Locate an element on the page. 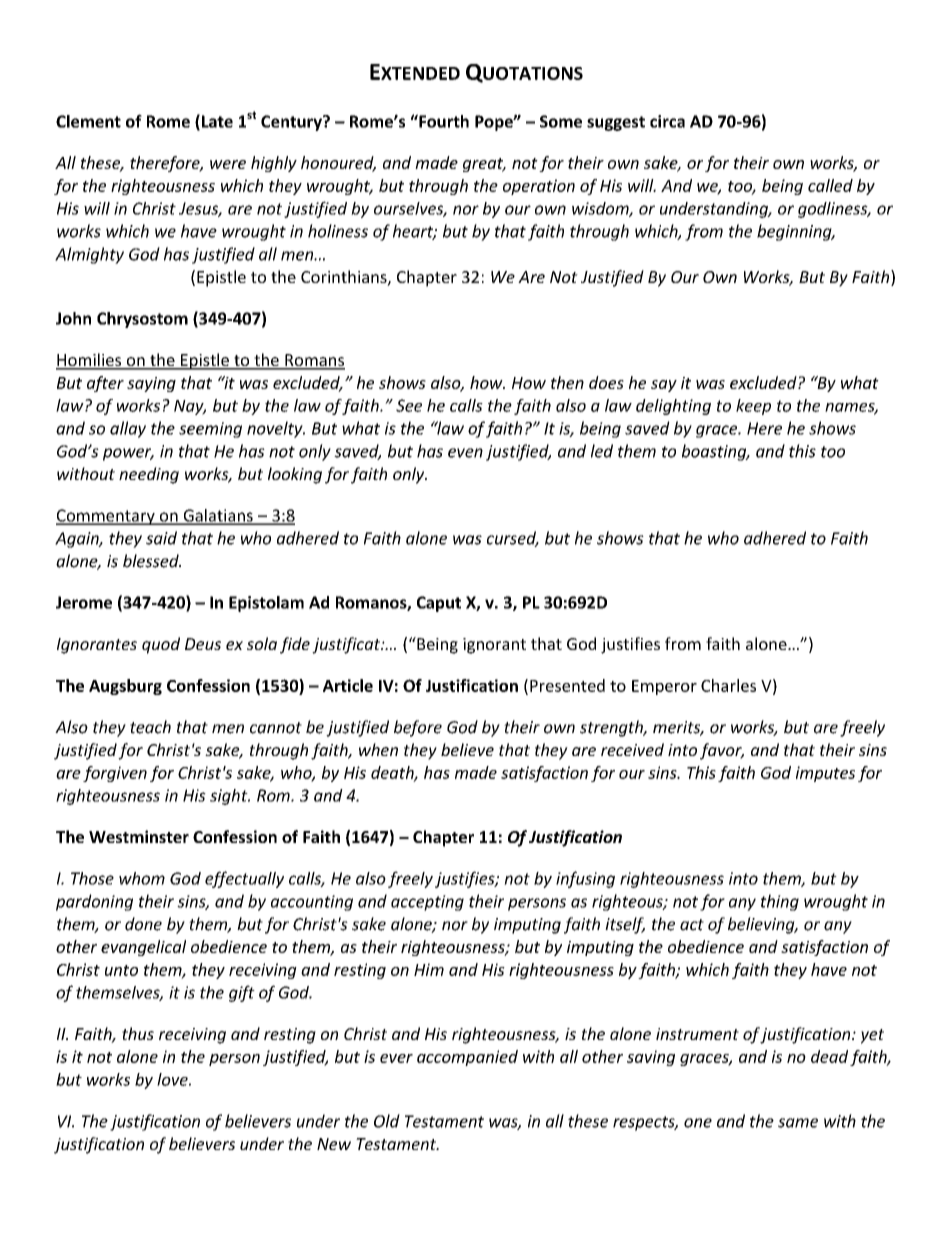 Image resolution: width=952 pixels, height=1233 pixels. before is located at coordinates (418, 728).
